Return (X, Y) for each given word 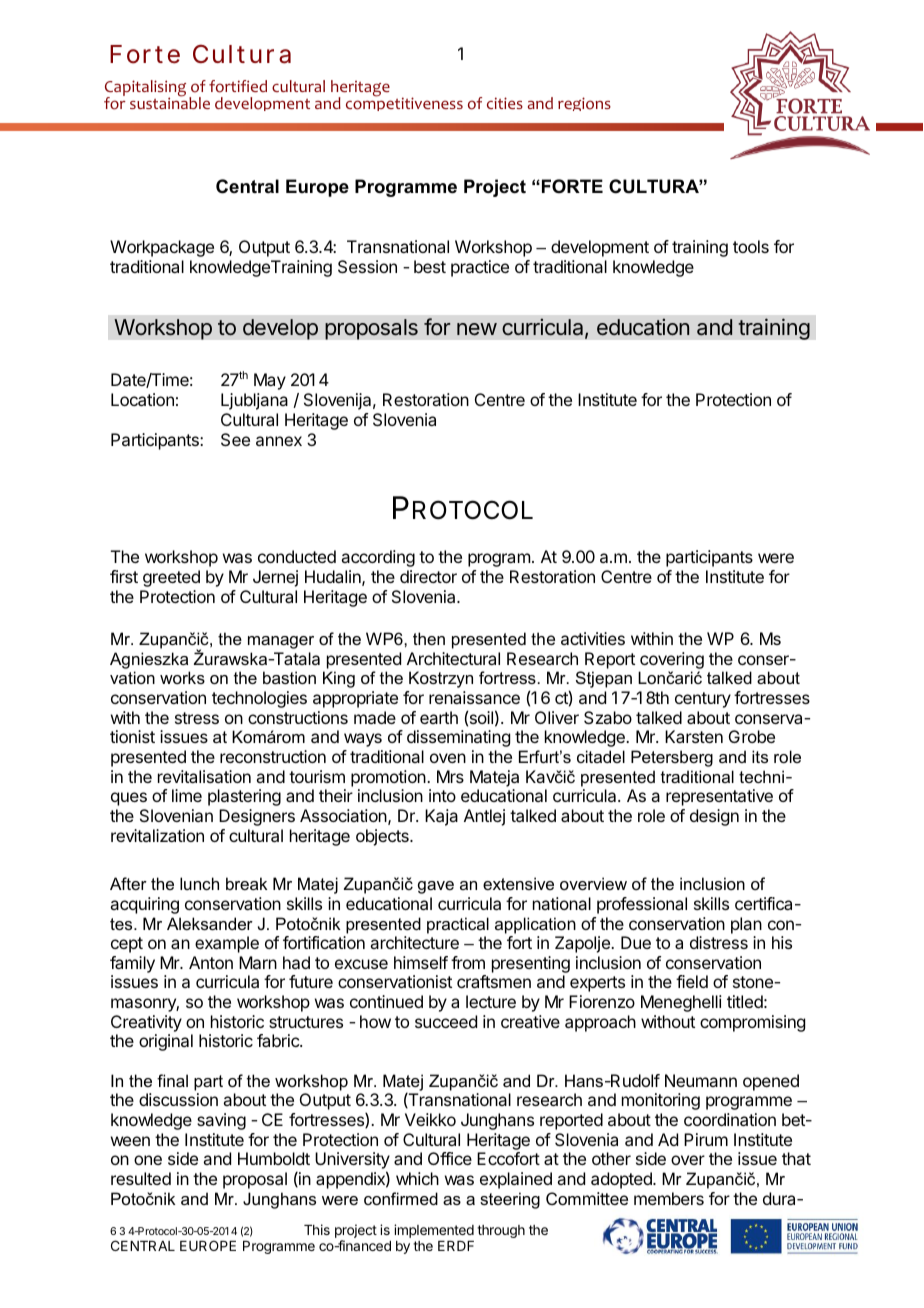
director (428, 576)
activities (593, 638)
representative (719, 797)
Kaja (441, 817)
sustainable (170, 102)
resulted (141, 1178)
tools (751, 246)
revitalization (157, 835)
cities (505, 103)
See (235, 439)
